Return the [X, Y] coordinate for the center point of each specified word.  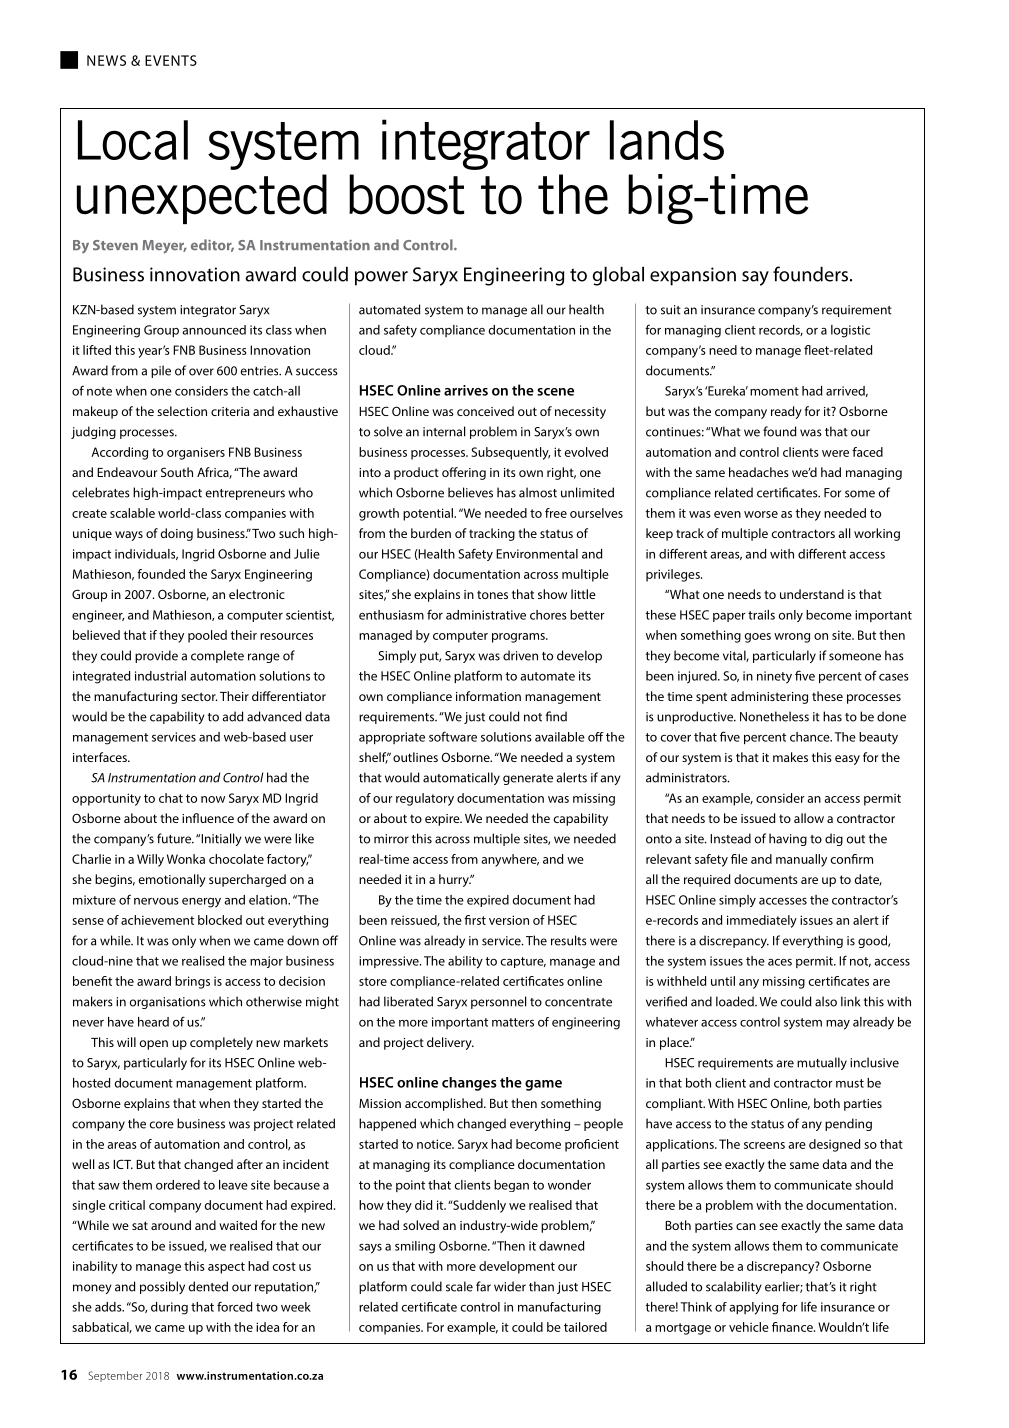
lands [667, 140]
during [169, 1308]
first [475, 920]
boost [406, 194]
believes [470, 492]
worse [761, 514]
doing [177, 534]
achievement [157, 920]
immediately [762, 921]
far [483, 1286]
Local [133, 140]
